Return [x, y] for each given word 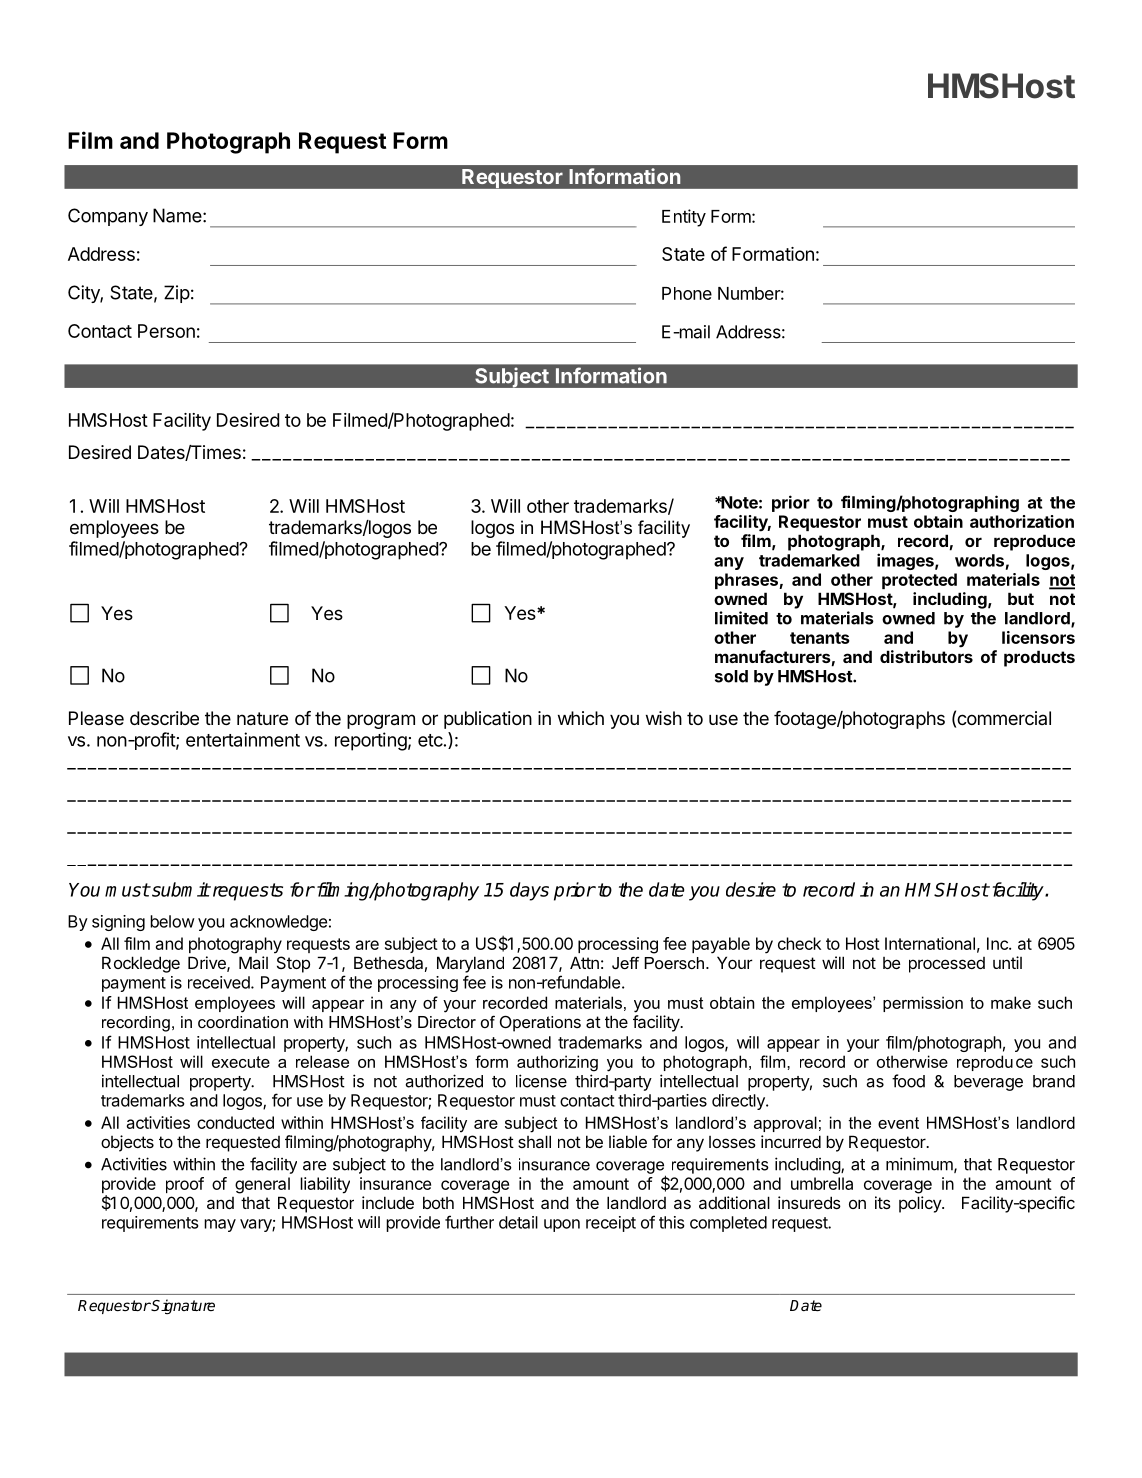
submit [180, 889]
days [529, 891]
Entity [684, 218]
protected [919, 581]
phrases [747, 581]
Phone [687, 293]
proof [185, 1185]
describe [164, 718]
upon [562, 1225]
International [930, 943]
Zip [177, 294]
